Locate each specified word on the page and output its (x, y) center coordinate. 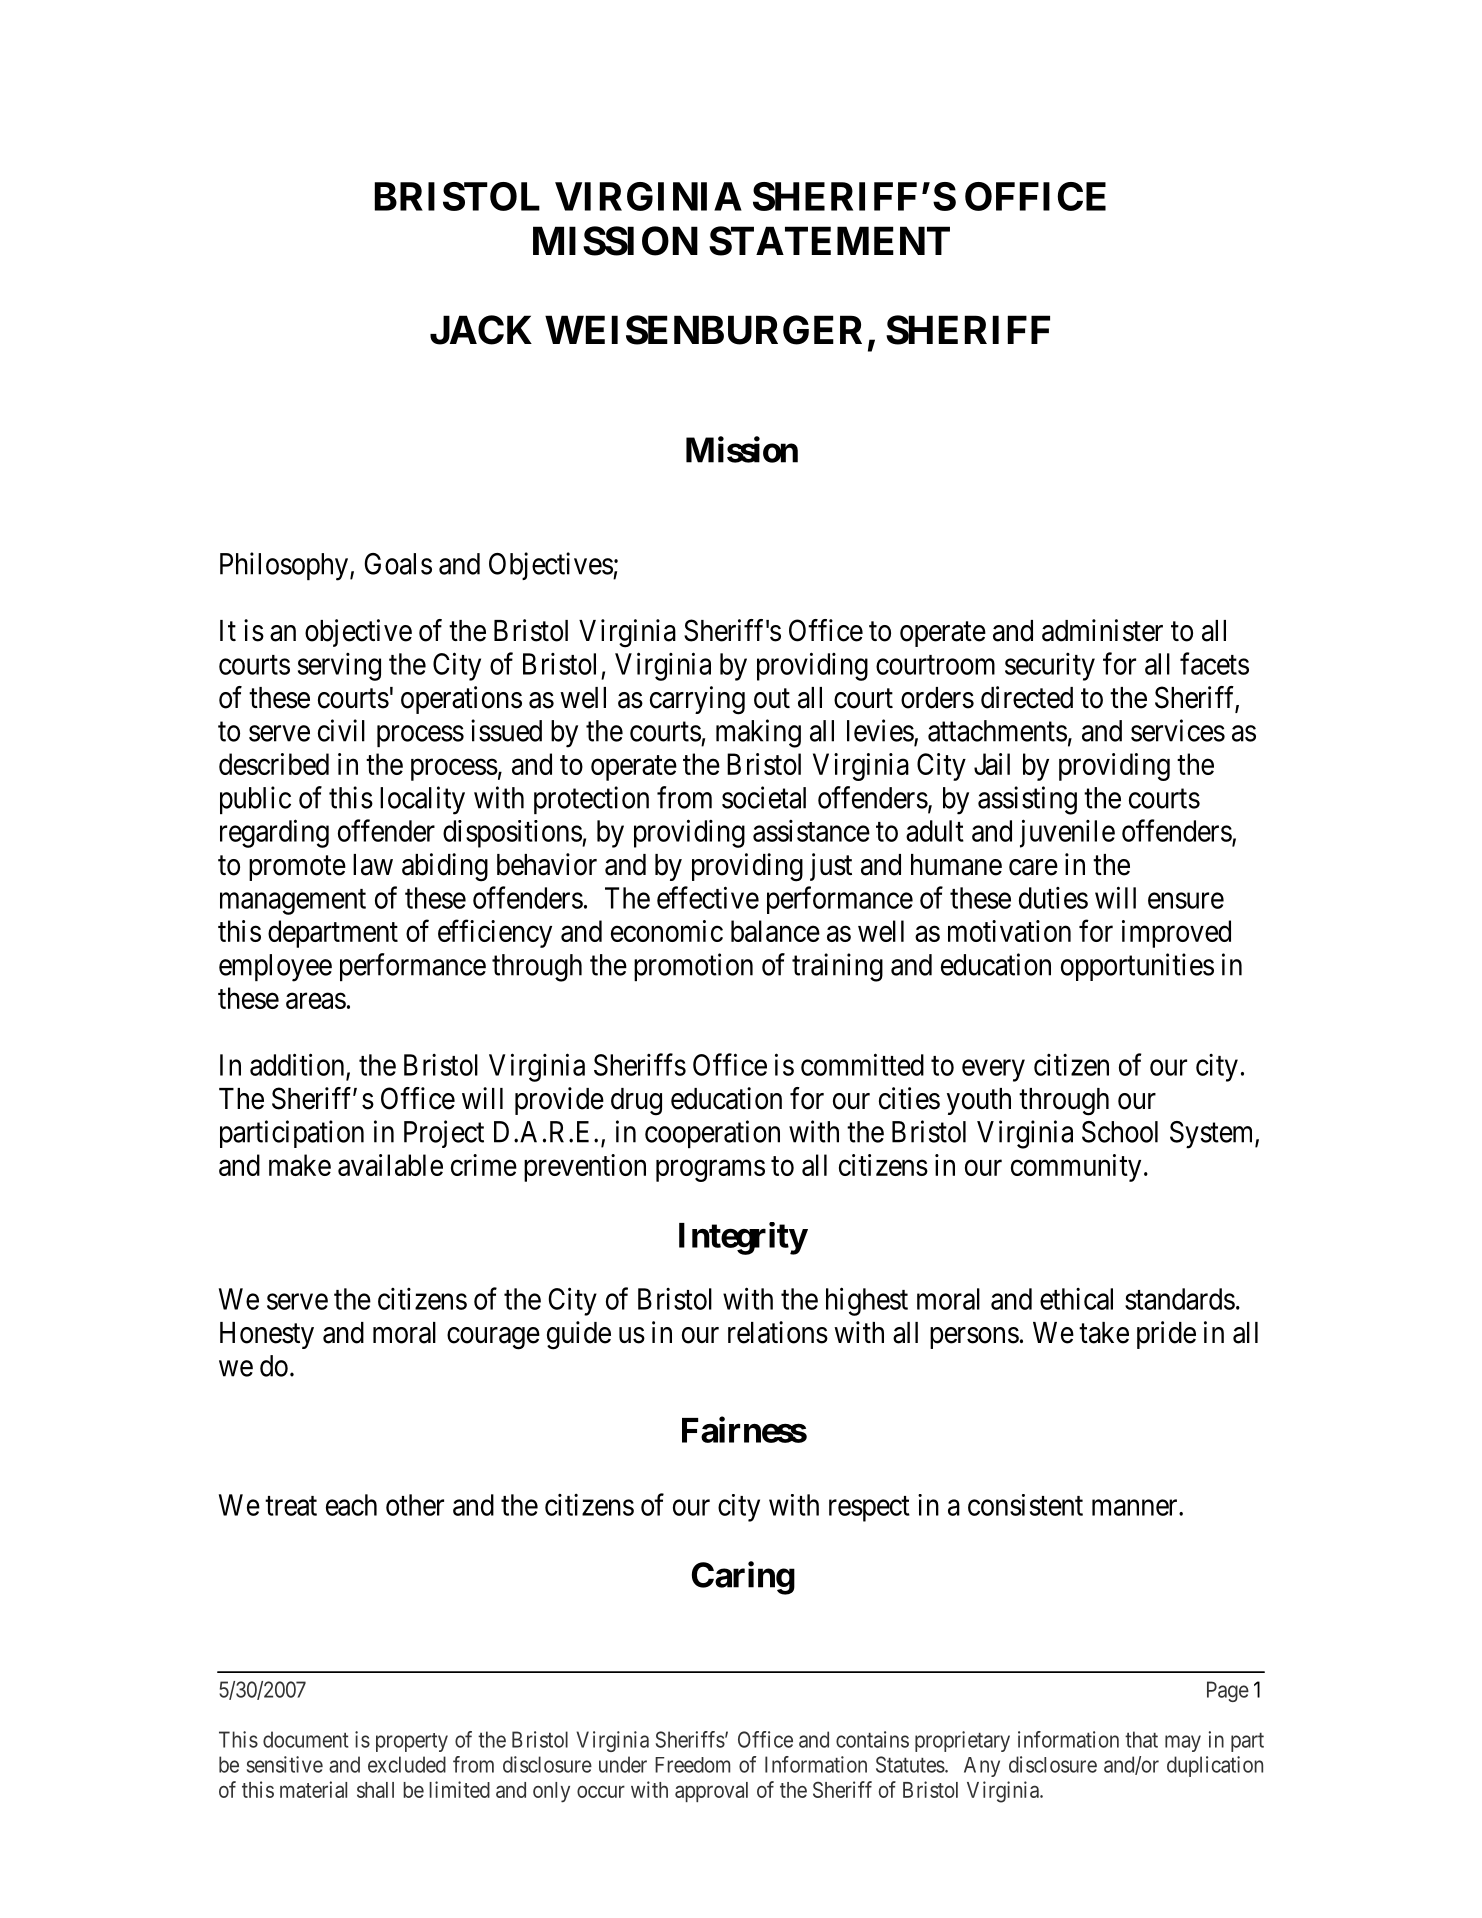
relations (778, 1332)
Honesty (267, 1335)
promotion (693, 967)
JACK (481, 330)
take (1104, 1333)
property (412, 1742)
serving (339, 667)
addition (298, 1065)
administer (1102, 630)
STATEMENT (829, 241)
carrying (697, 700)
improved (1176, 934)
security (1050, 667)
